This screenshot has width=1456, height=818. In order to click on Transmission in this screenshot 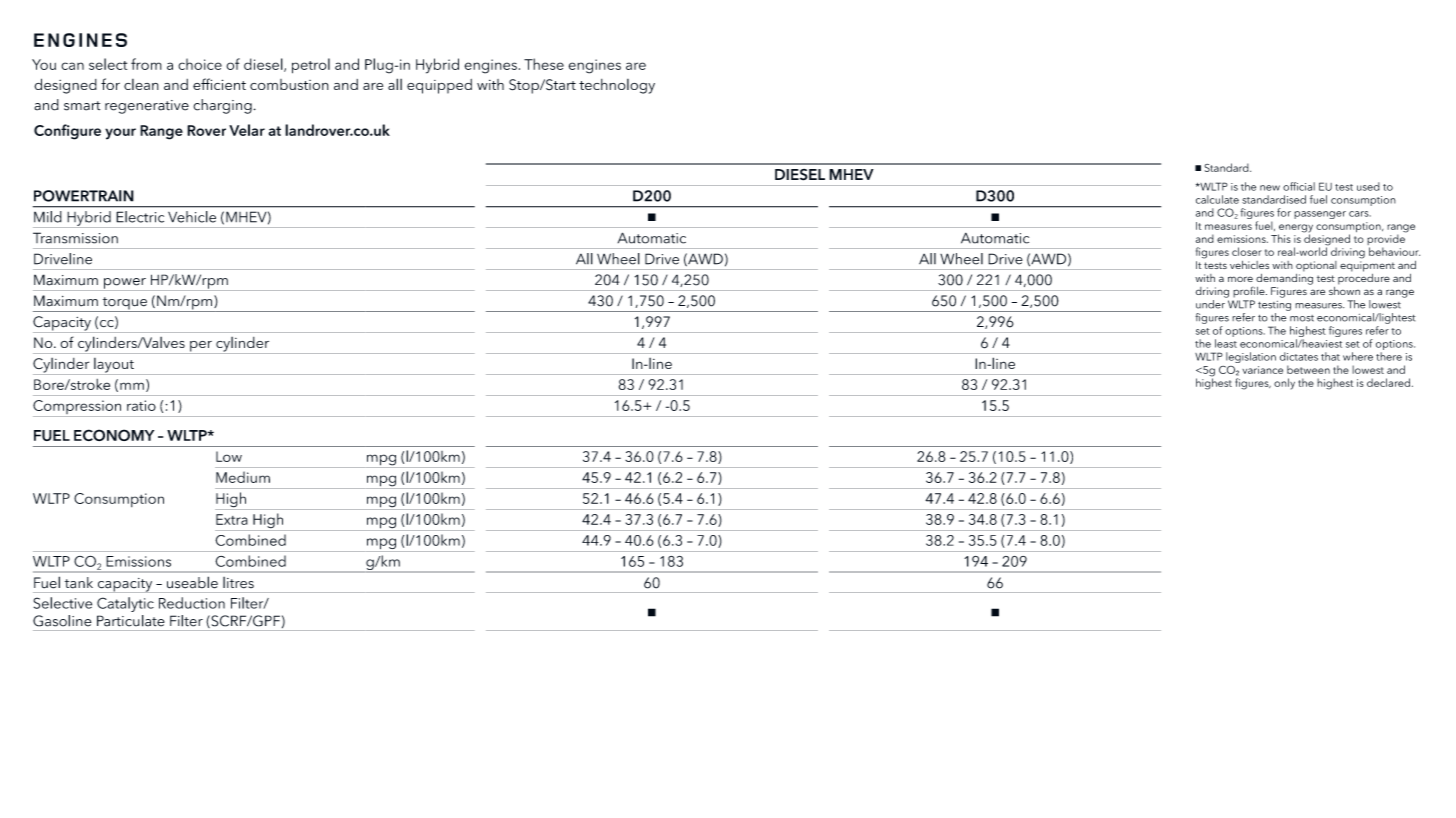, I will do `click(75, 238)`.
